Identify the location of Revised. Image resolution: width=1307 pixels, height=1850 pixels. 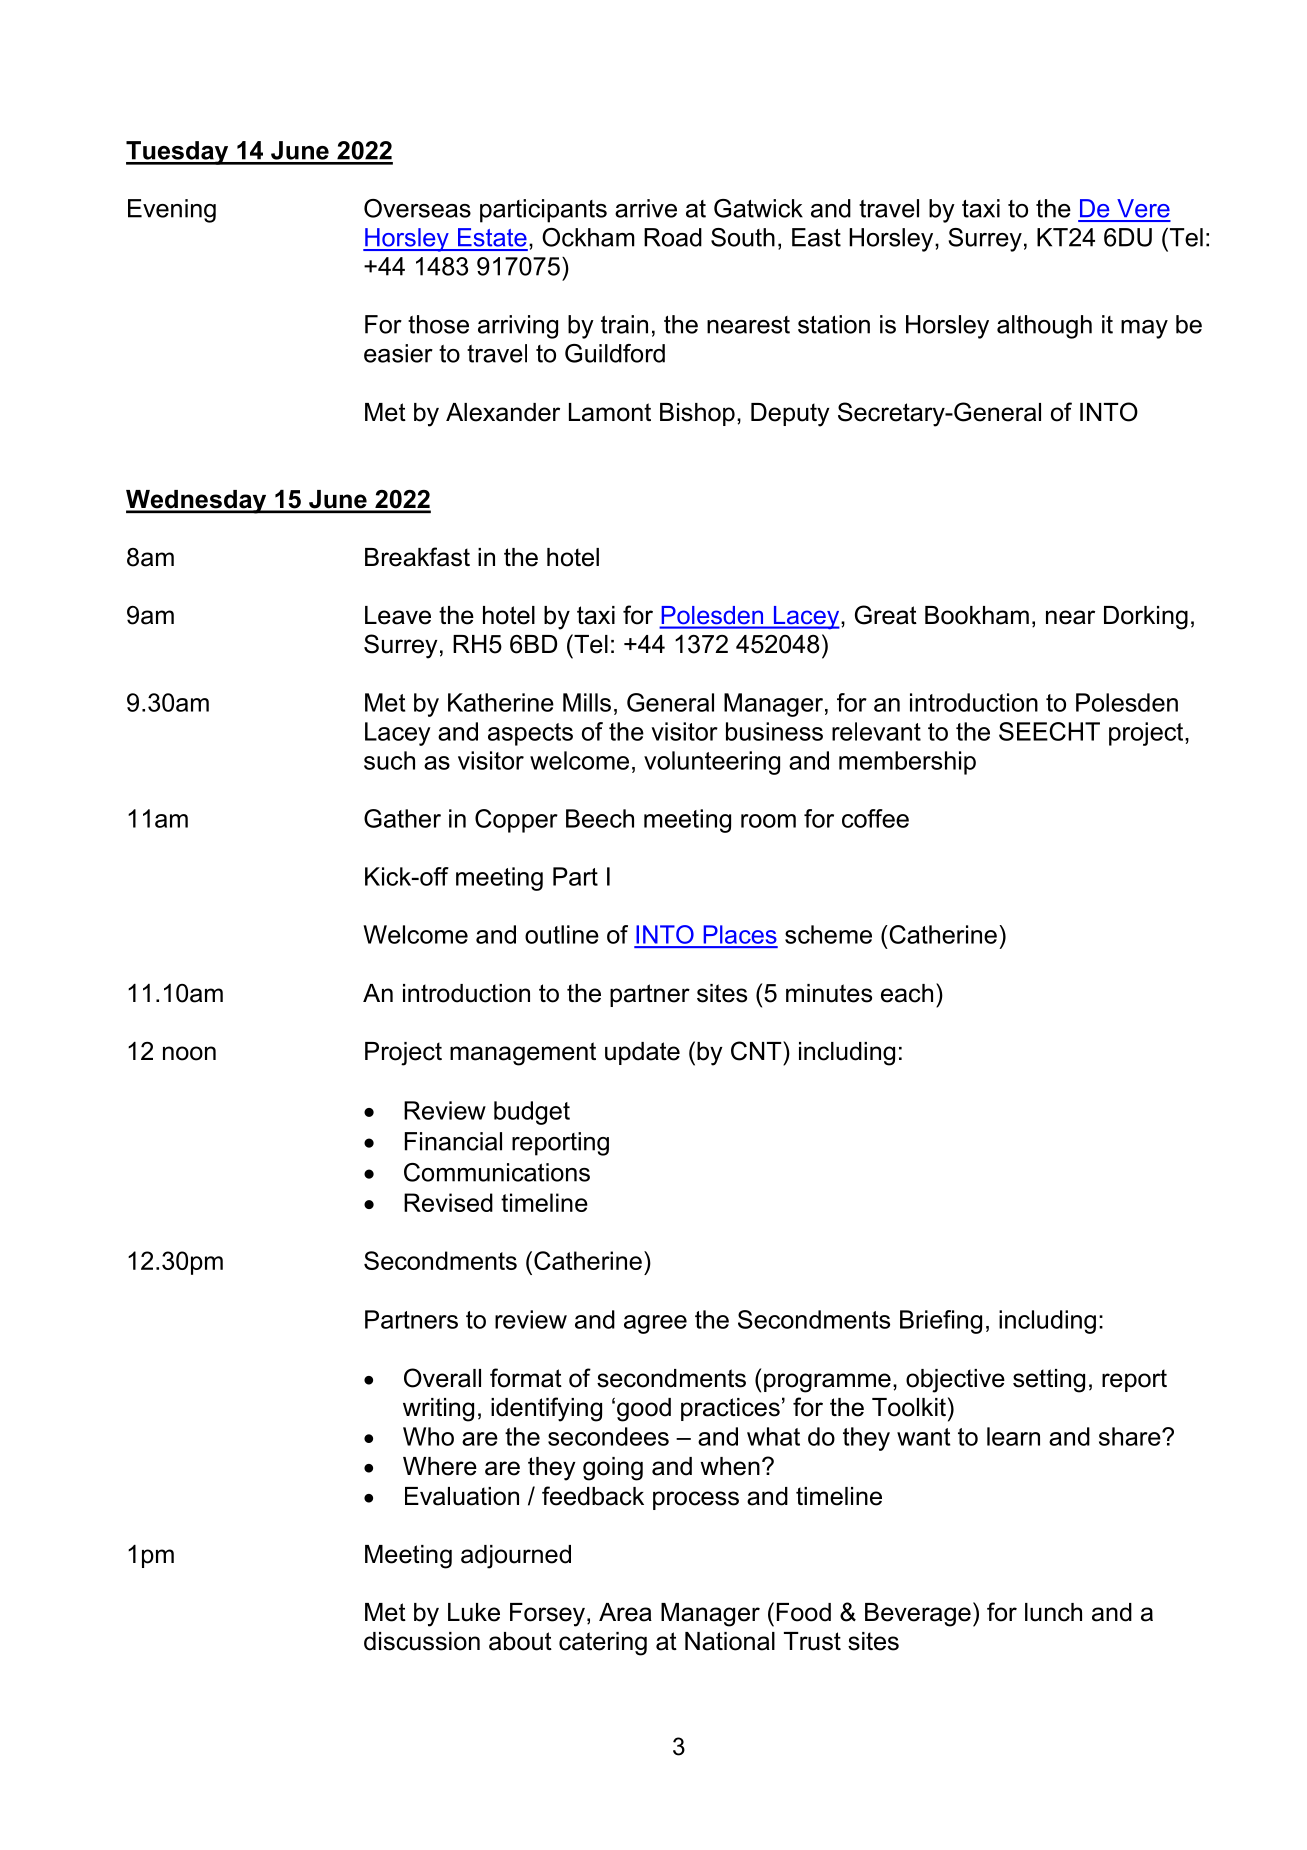
(448, 1202).
